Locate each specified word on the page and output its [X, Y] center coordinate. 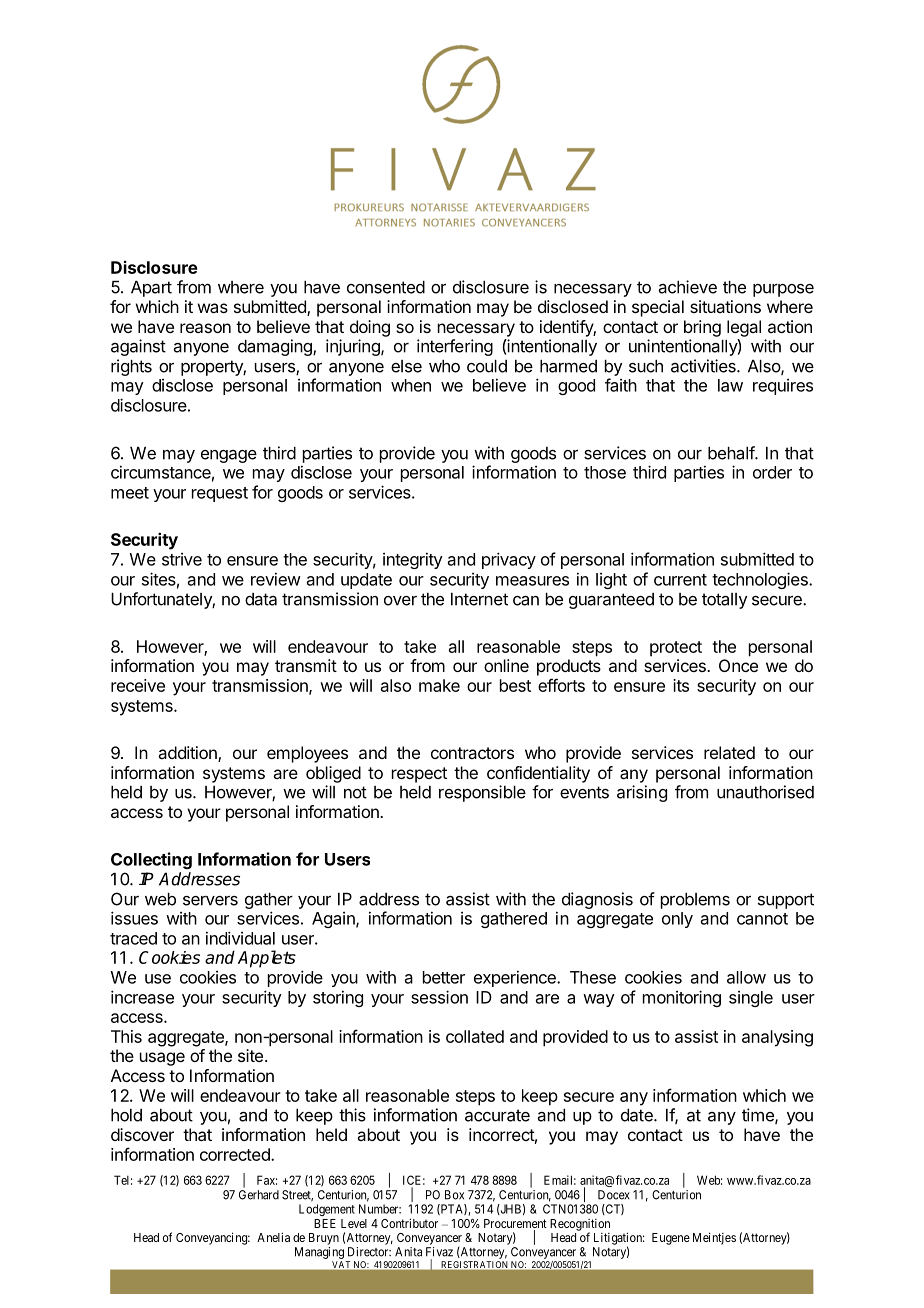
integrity [413, 560]
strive [182, 559]
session [439, 997]
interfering [455, 347]
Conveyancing [213, 1238]
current [680, 580]
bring [702, 328]
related [729, 752]
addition [188, 754]
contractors [472, 753]
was [213, 308]
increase [142, 997]
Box [454, 1195]
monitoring [682, 998]
